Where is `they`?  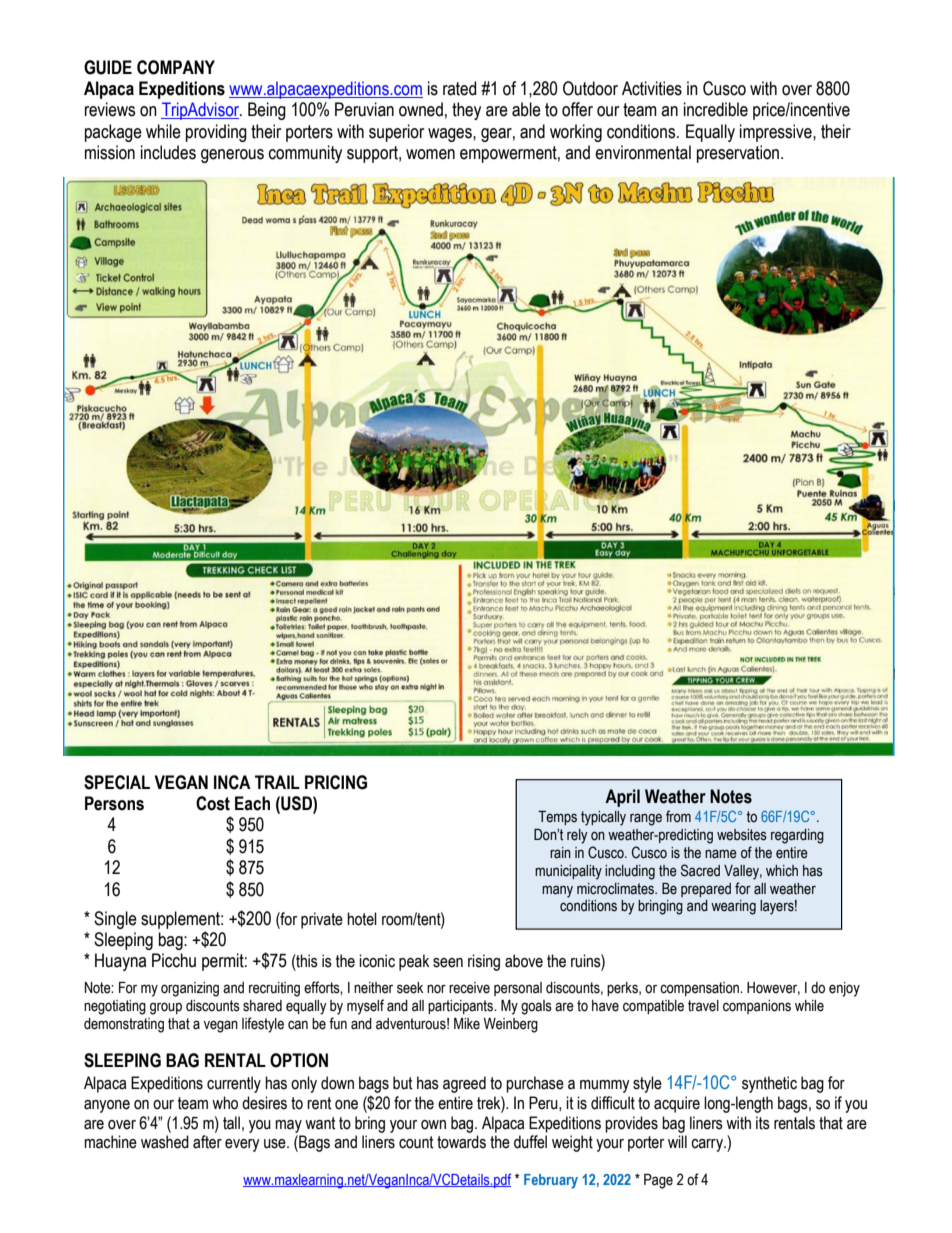 they is located at coordinates (466, 111).
